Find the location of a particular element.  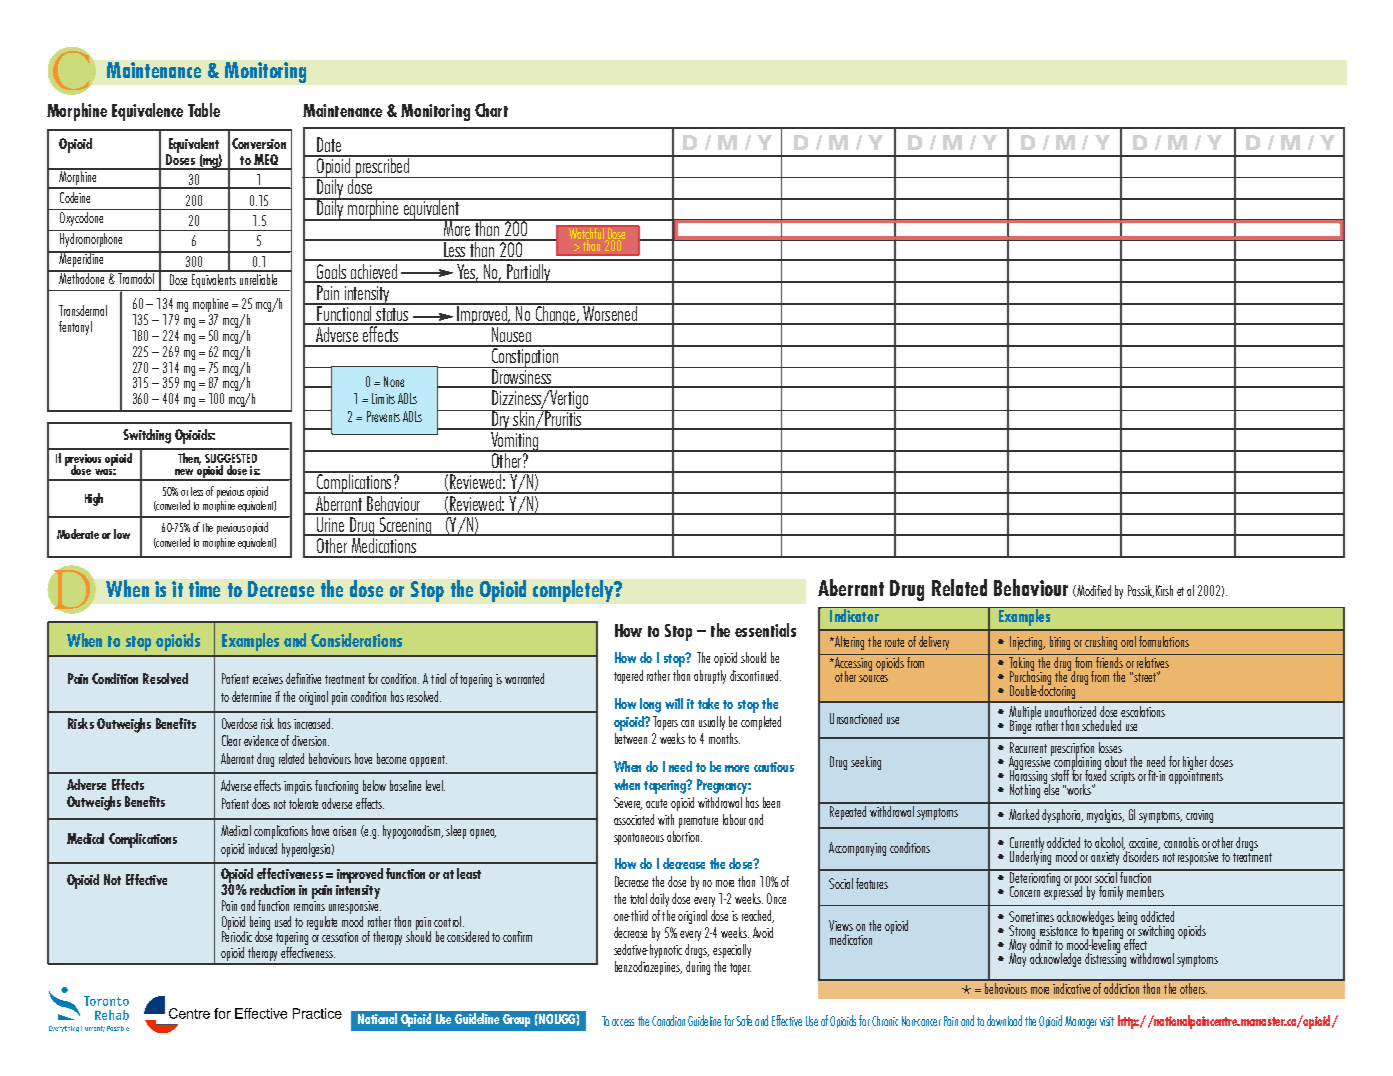

Dry is located at coordinates (500, 420).
